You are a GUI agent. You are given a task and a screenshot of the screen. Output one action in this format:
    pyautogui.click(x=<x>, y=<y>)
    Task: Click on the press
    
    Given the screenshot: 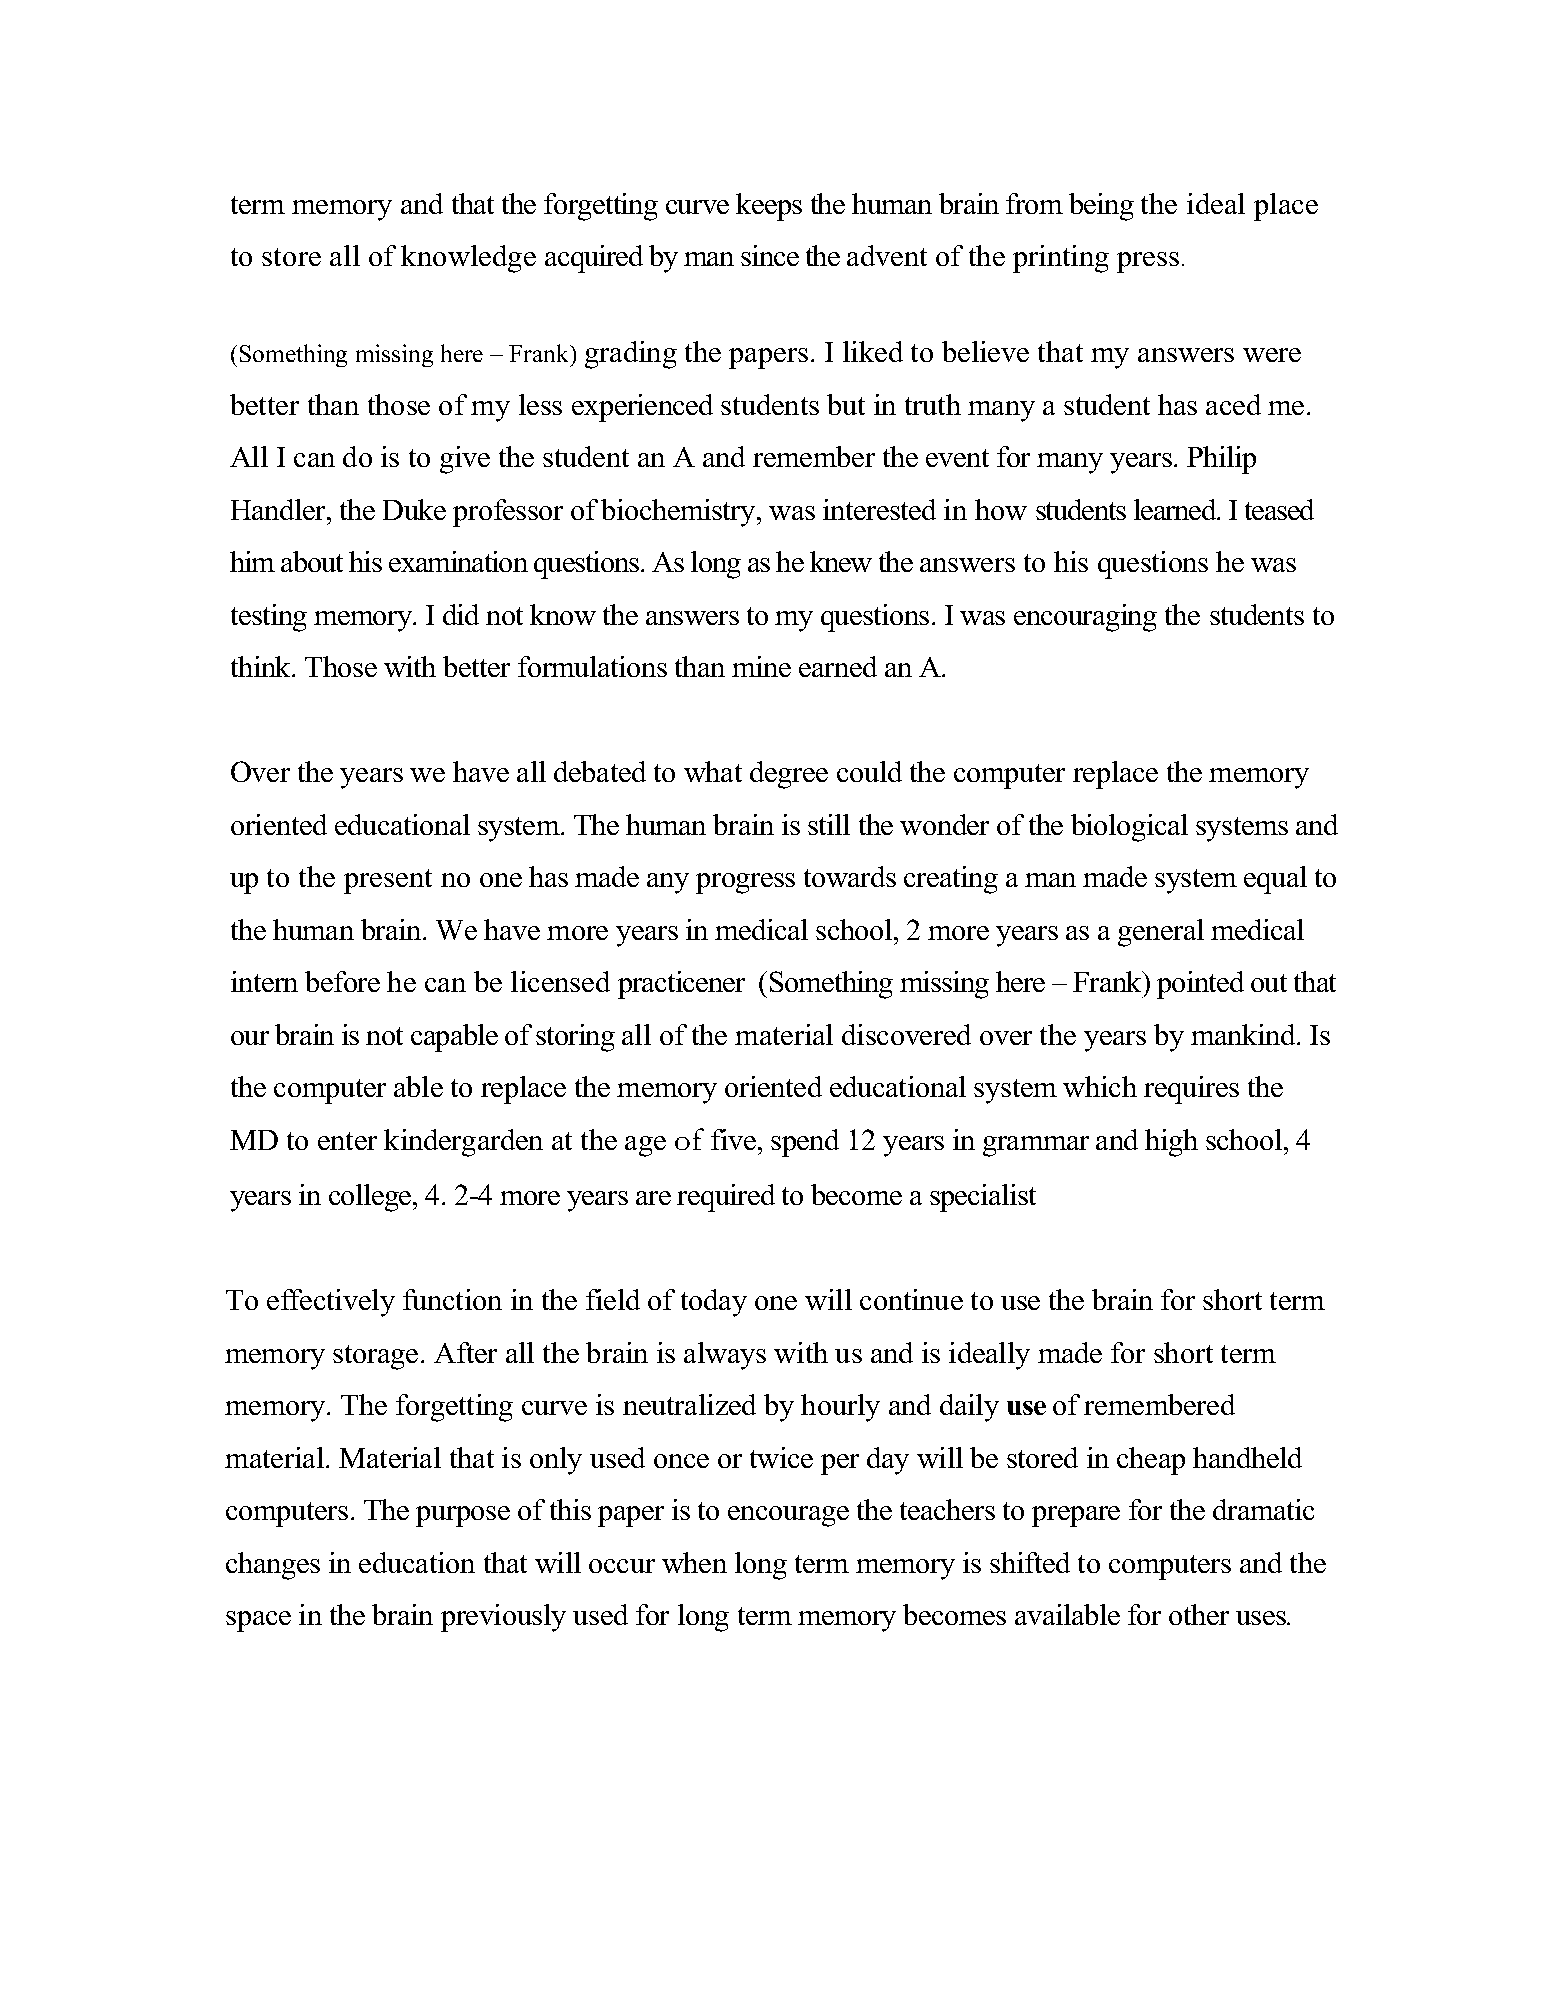 What is the action you would take?
    pyautogui.click(x=1148, y=262)
